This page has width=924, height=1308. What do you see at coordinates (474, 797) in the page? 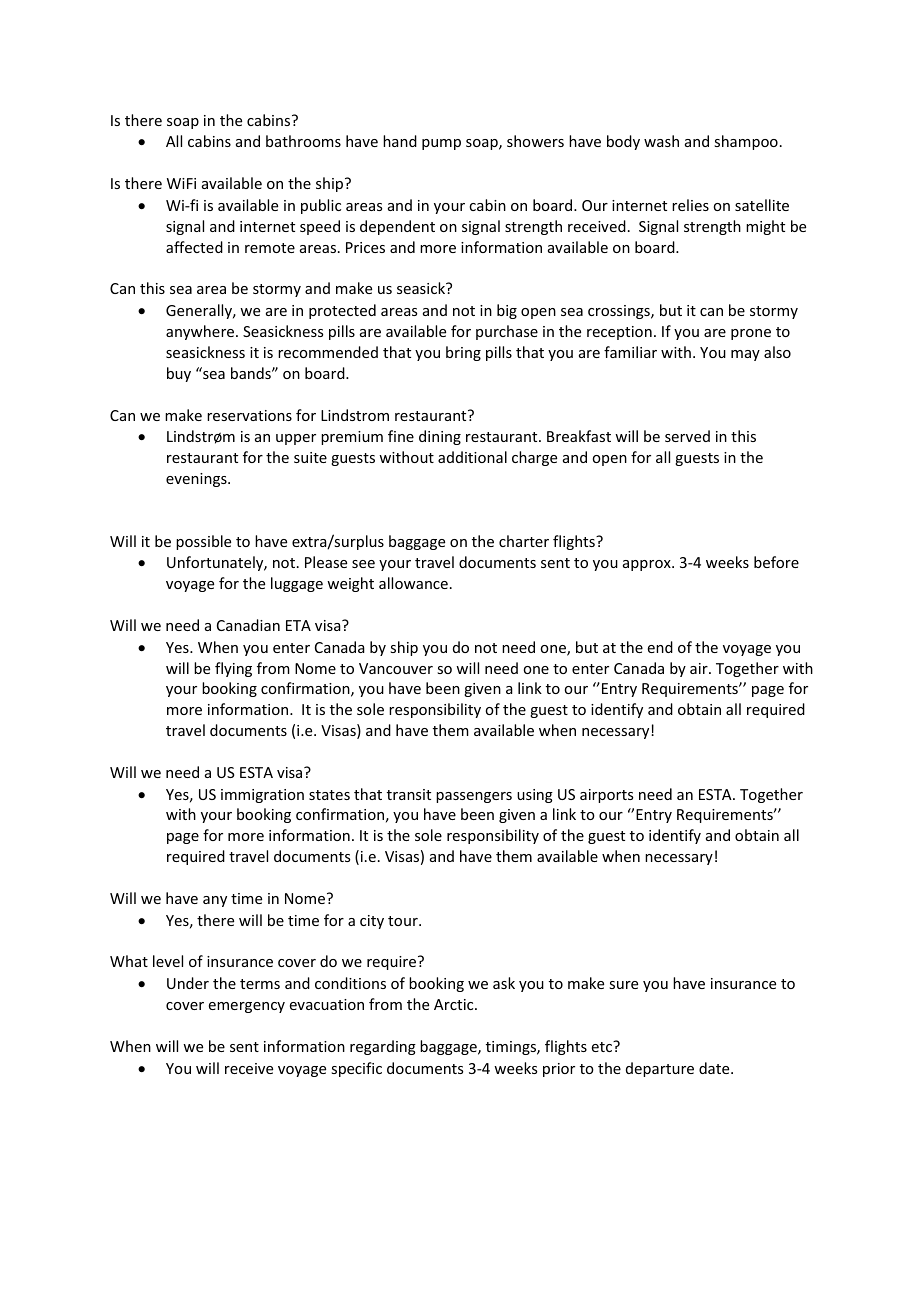
I see `passengers` at bounding box center [474, 797].
